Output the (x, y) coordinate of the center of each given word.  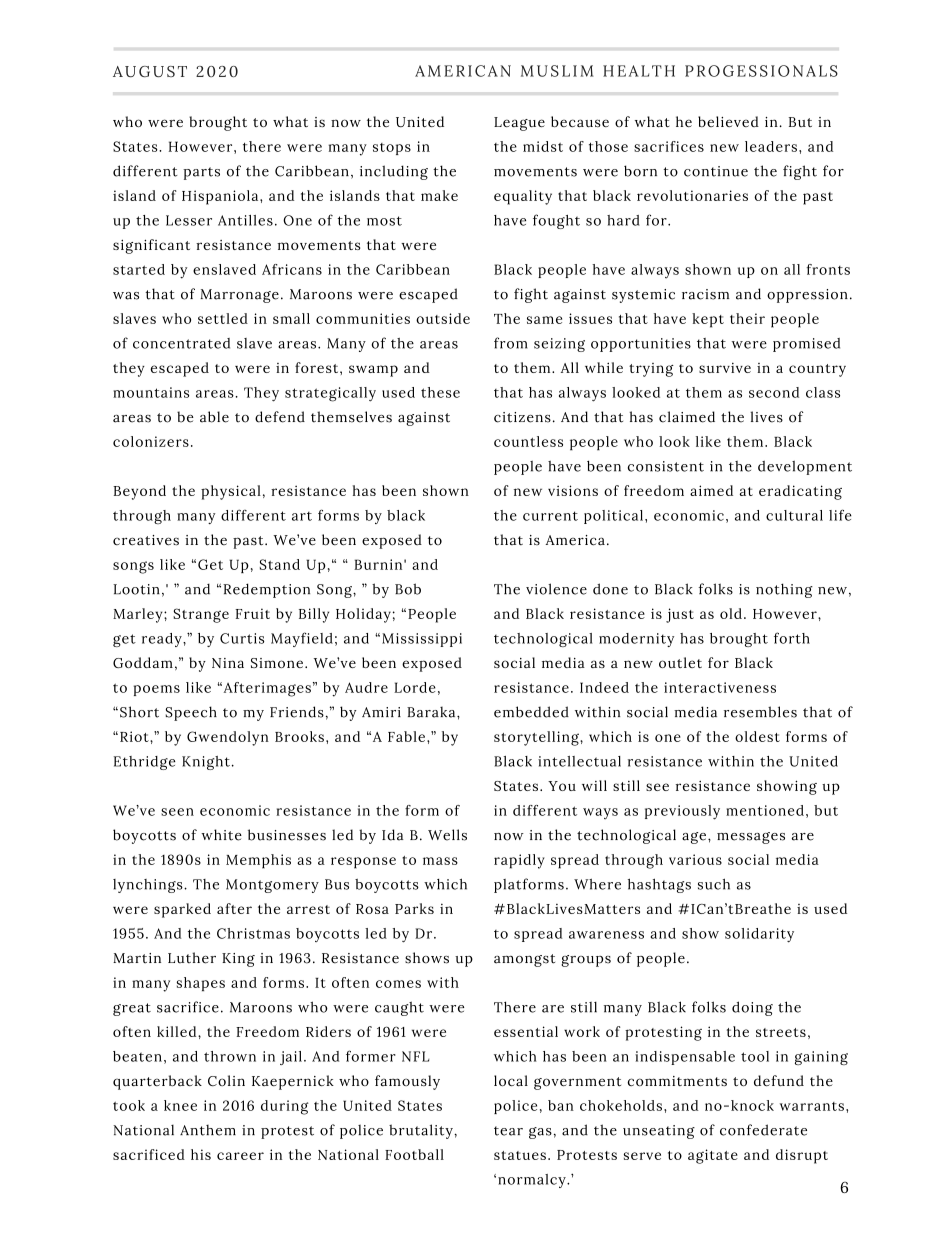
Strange (201, 615)
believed (728, 121)
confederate (763, 1130)
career (240, 1156)
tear (508, 1131)
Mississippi (422, 640)
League (519, 124)
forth (792, 638)
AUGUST (150, 71)
